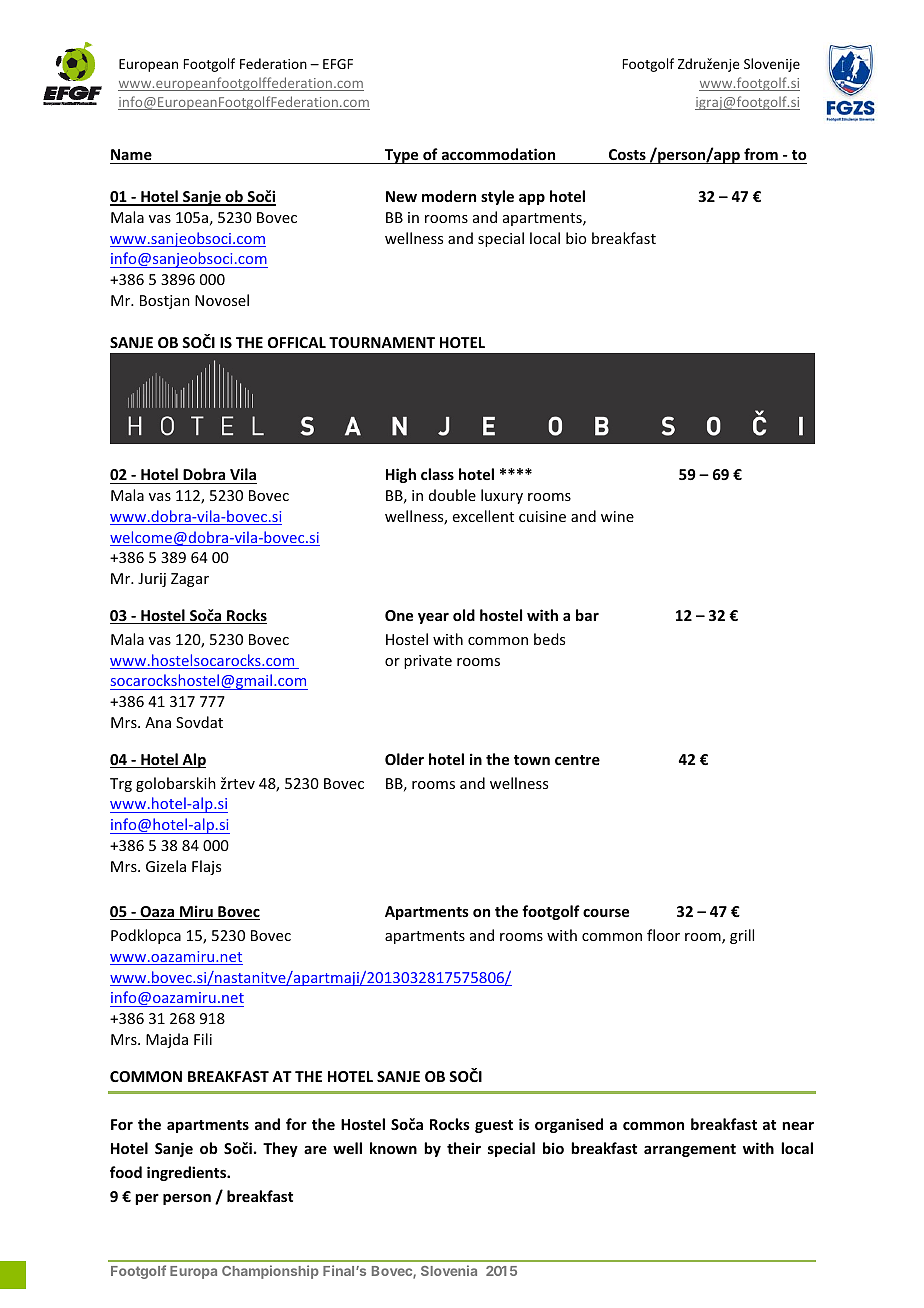 The width and height of the page is (924, 1308). Describe the element at coordinates (222, 300) in the page. I see `Novosel` at that location.
